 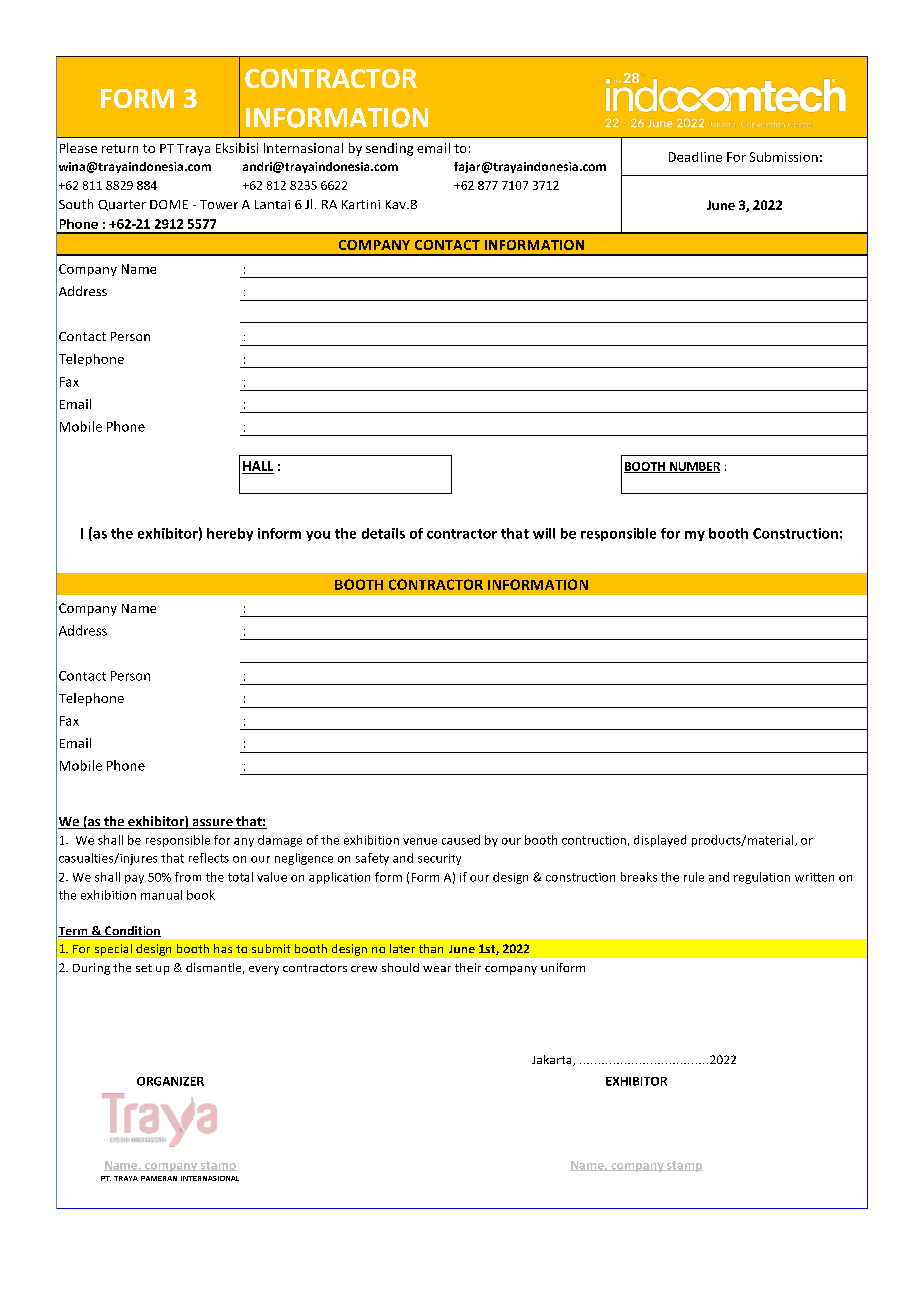 I want to click on will, so click(x=544, y=533).
